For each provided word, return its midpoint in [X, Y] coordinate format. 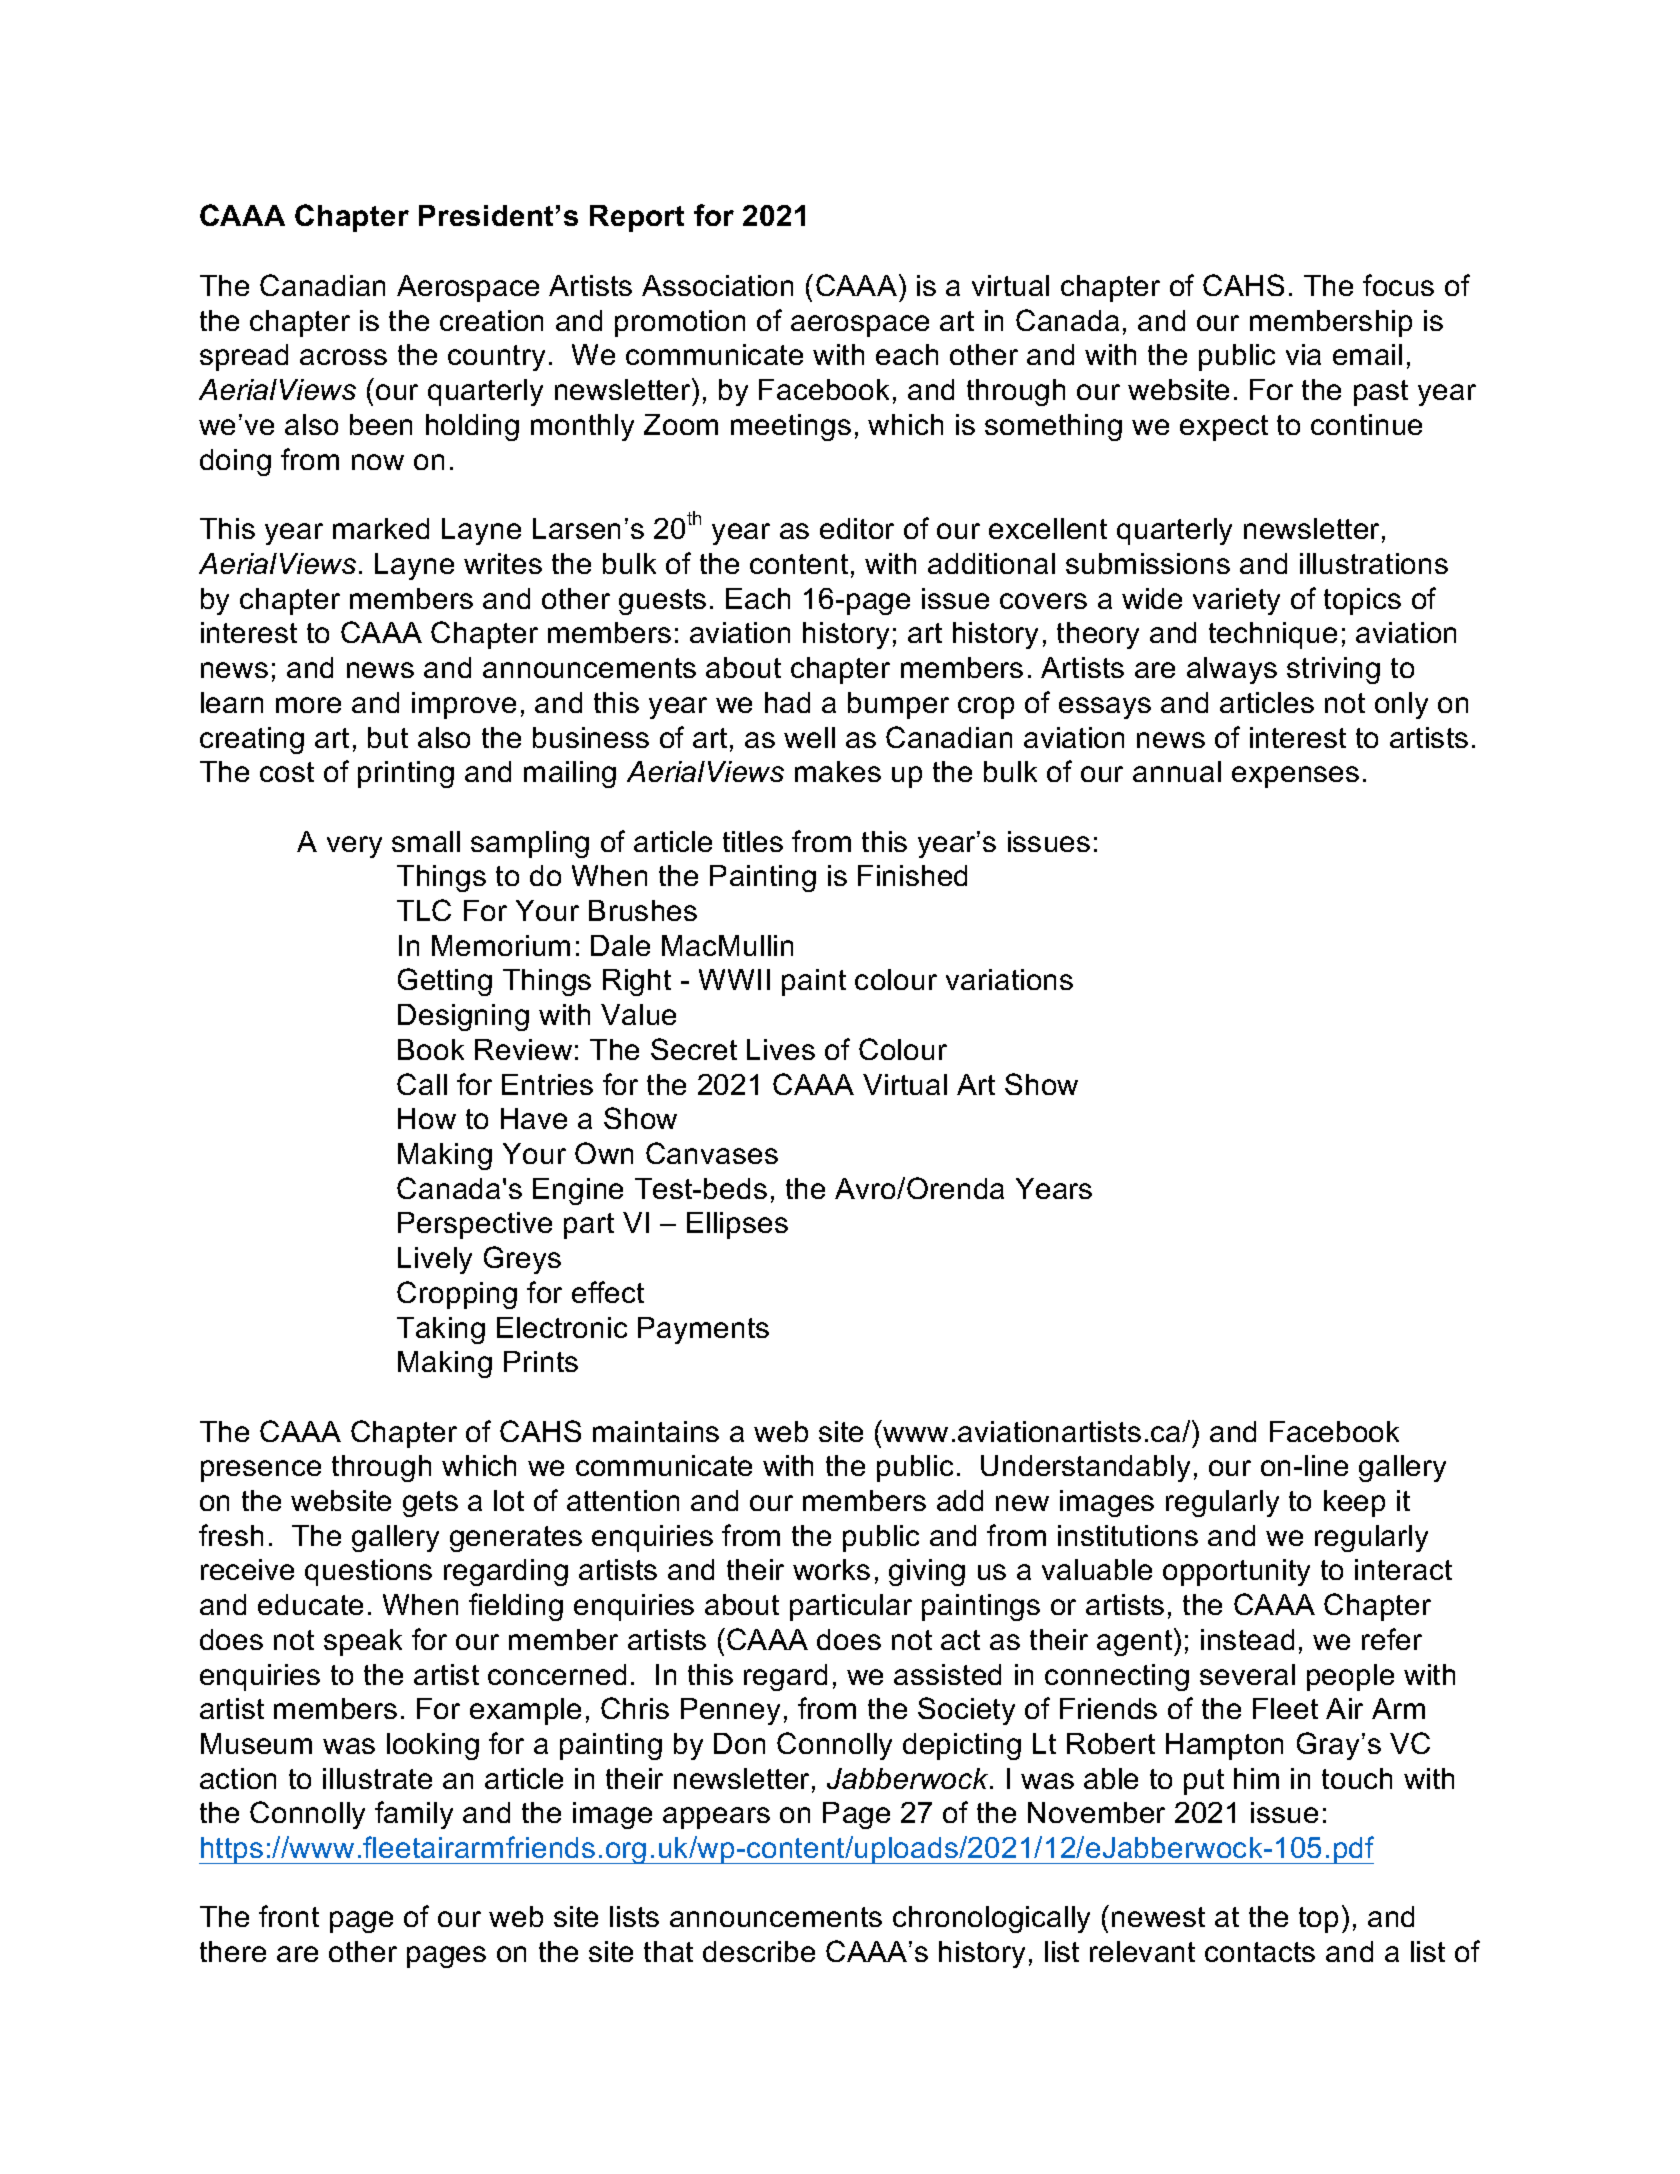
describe [759, 1951]
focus [1398, 285]
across [343, 357]
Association [717, 285]
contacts [1260, 1952]
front [289, 1916]
